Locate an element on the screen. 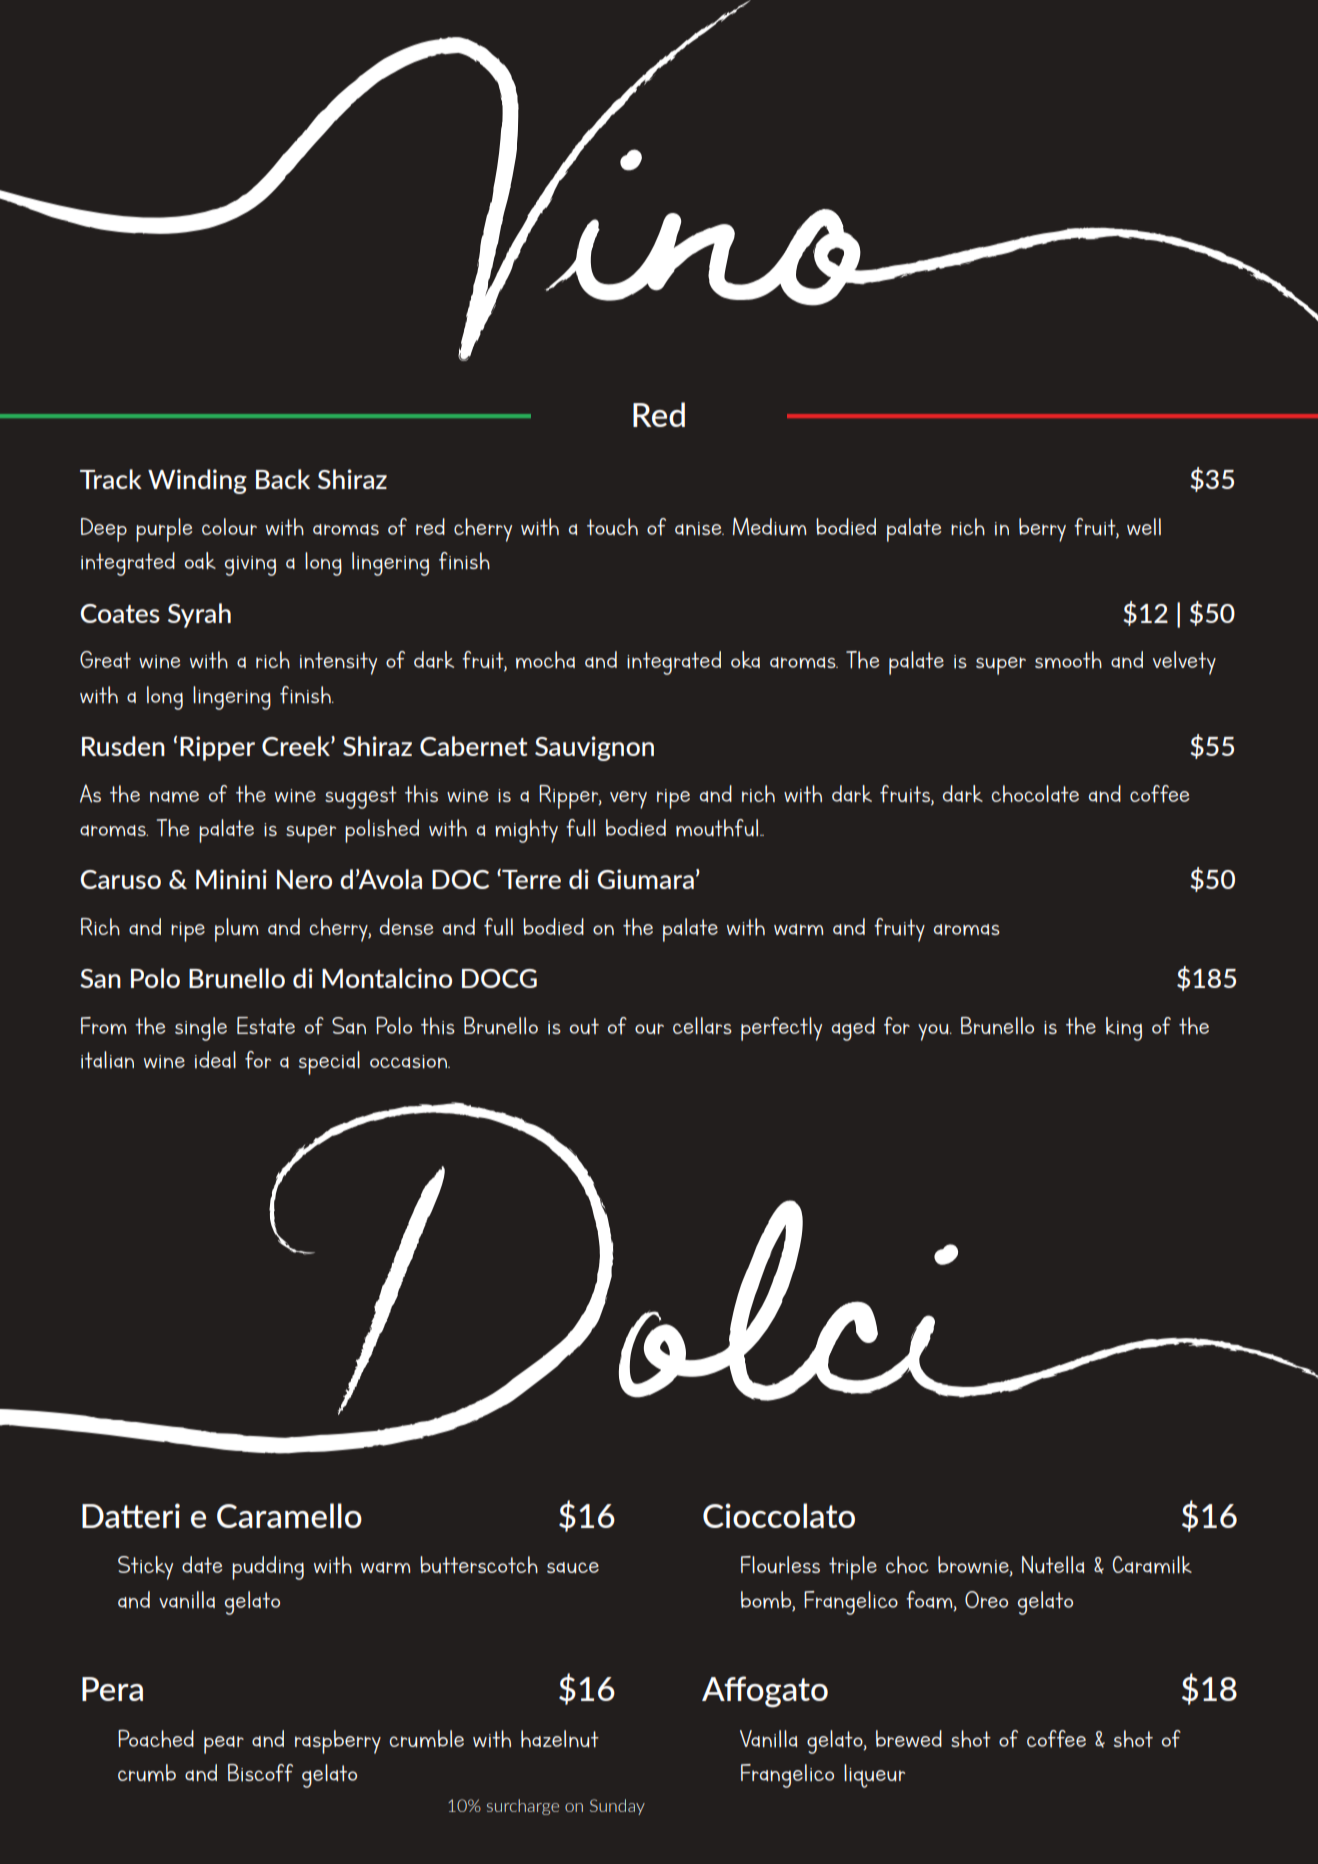 The image size is (1318, 1864). mouthful is located at coordinates (718, 828).
